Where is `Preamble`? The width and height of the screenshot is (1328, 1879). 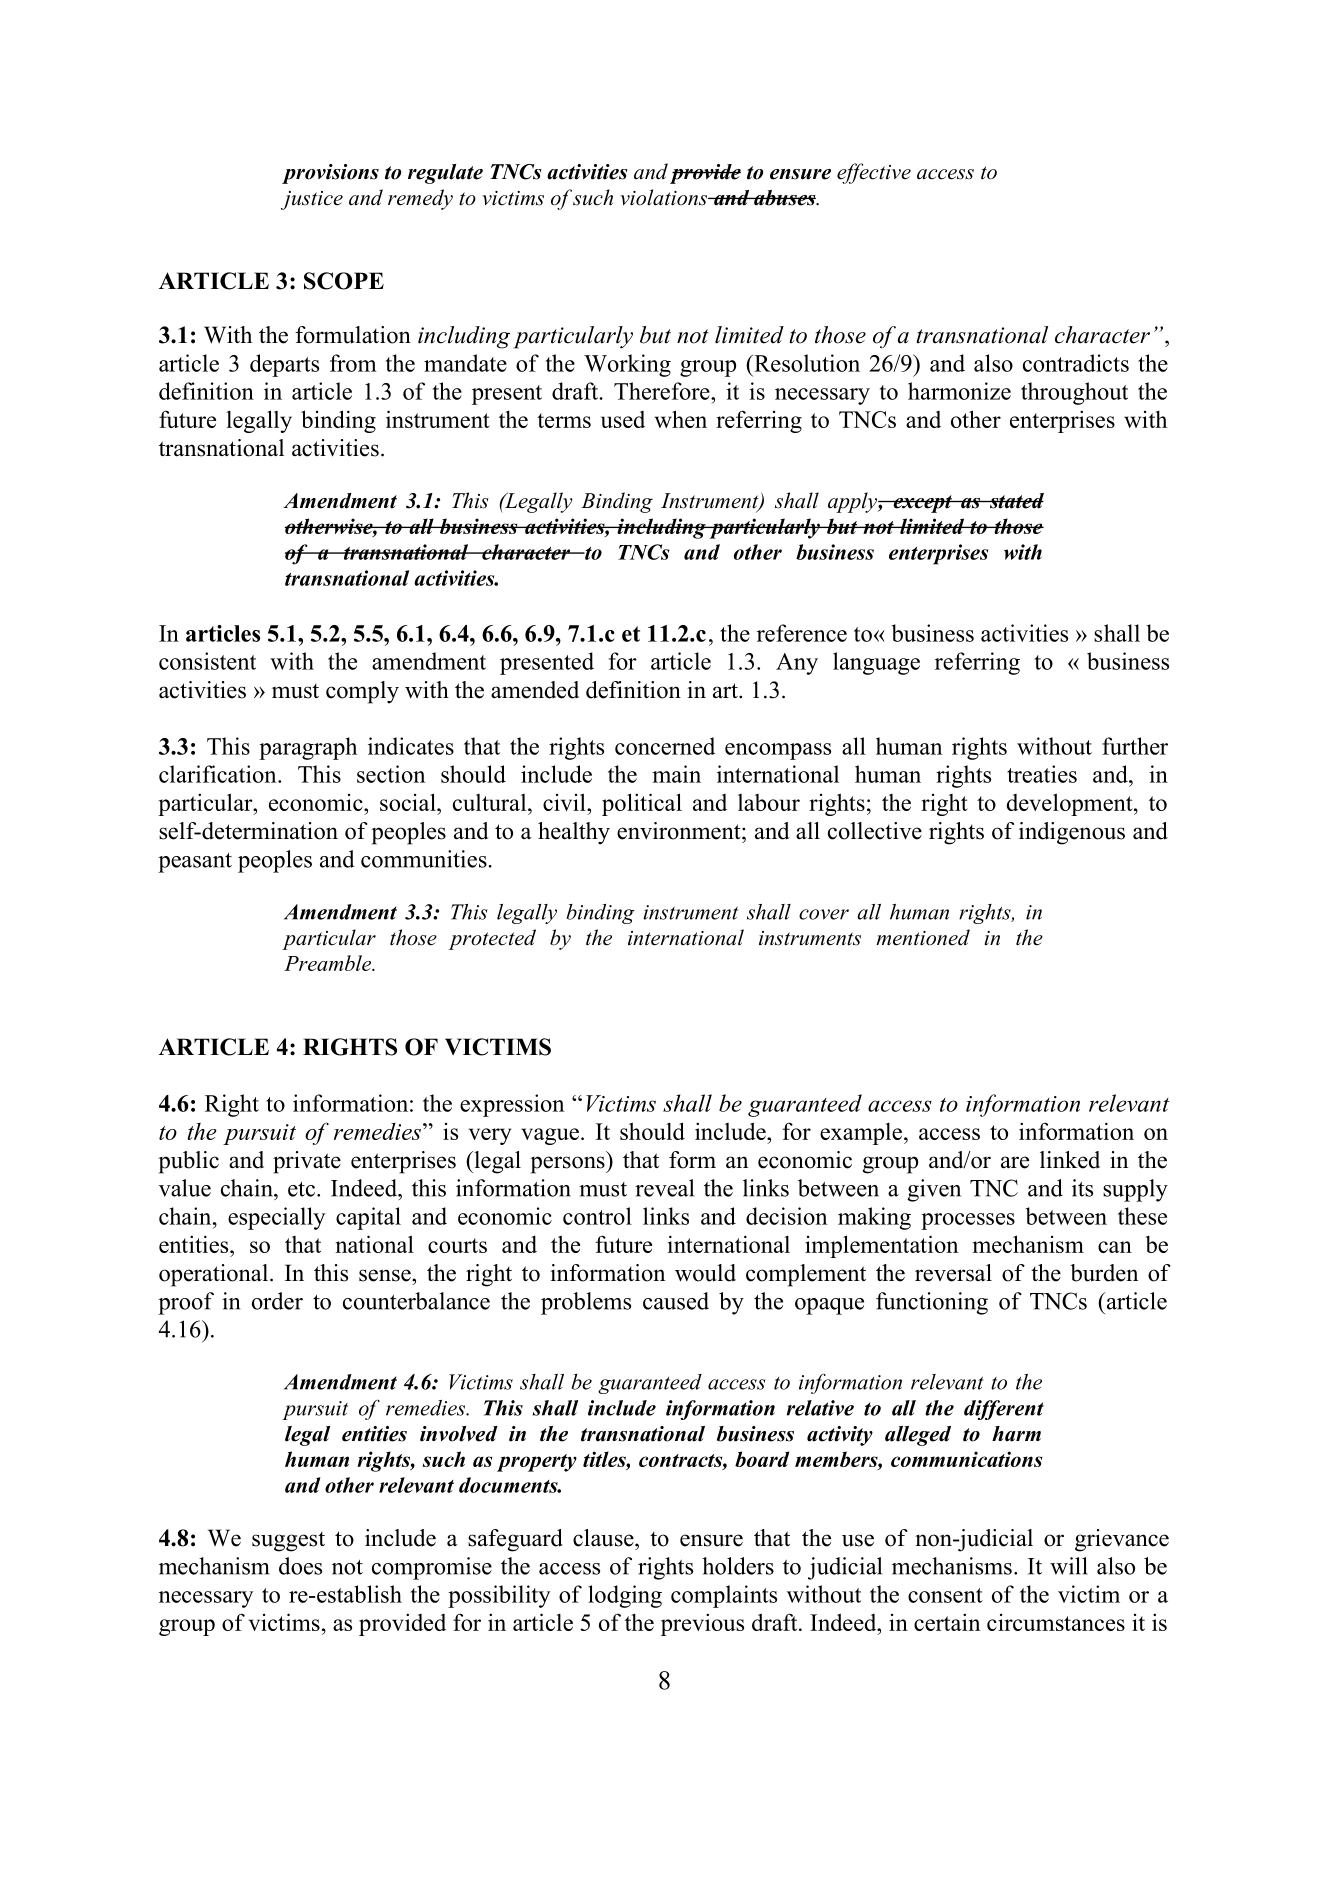
Preamble is located at coordinates (329, 963).
